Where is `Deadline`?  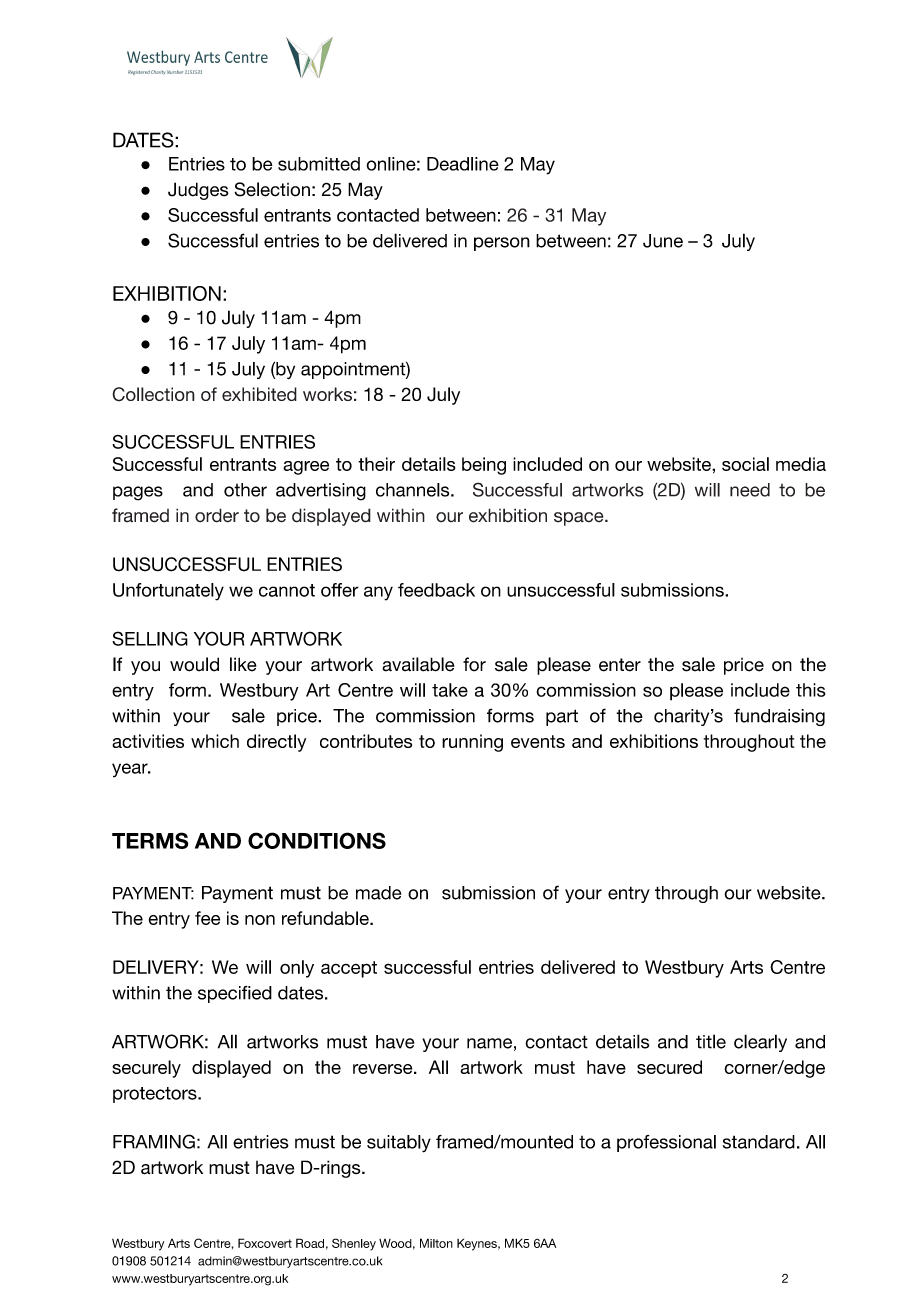 Deadline is located at coordinates (463, 164).
